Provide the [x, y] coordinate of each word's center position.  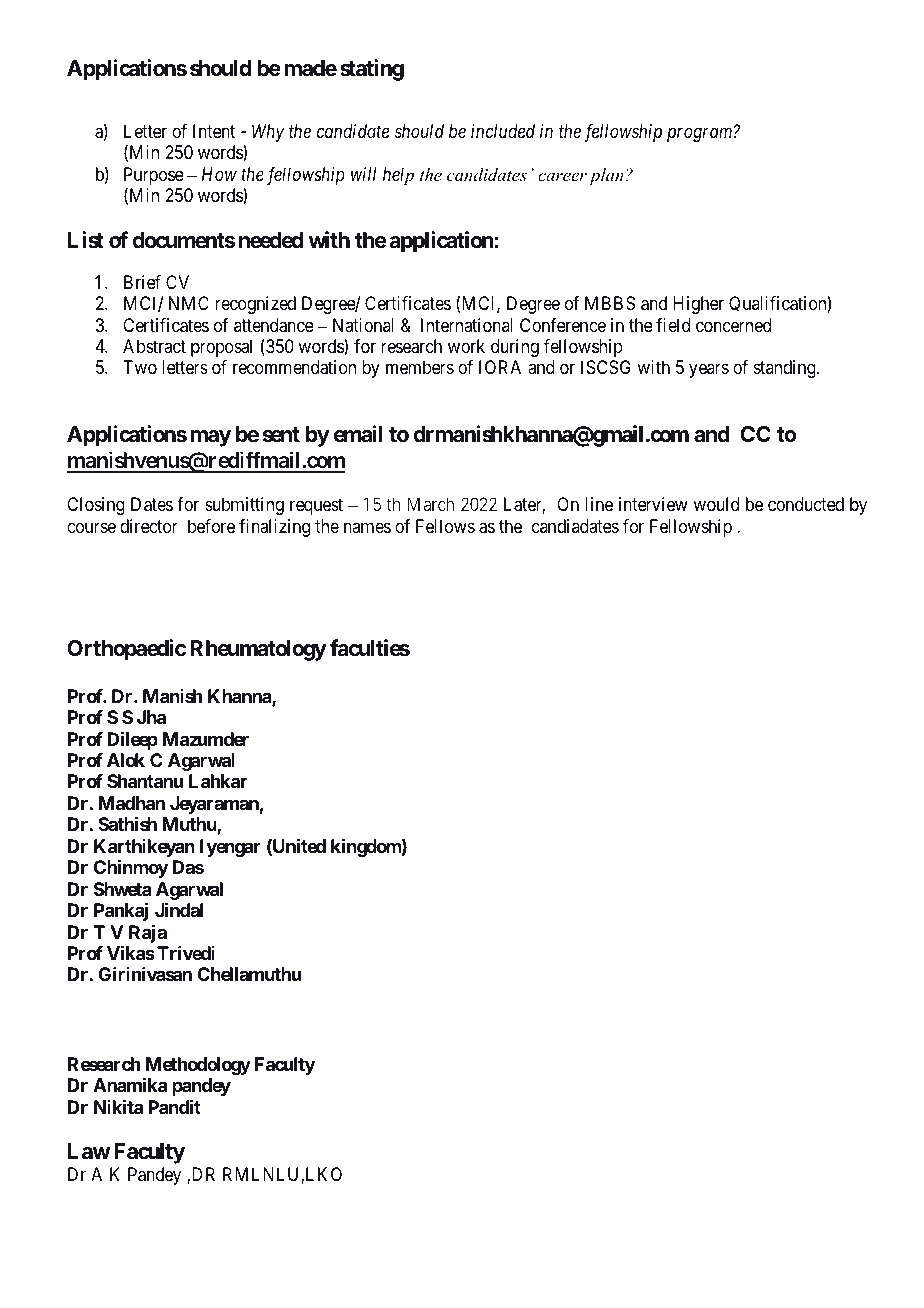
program [701, 135]
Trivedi [186, 953]
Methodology [198, 1066]
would [716, 504]
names [367, 527]
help [398, 176]
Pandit [174, 1106]
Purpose [154, 177]
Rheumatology [258, 650]
